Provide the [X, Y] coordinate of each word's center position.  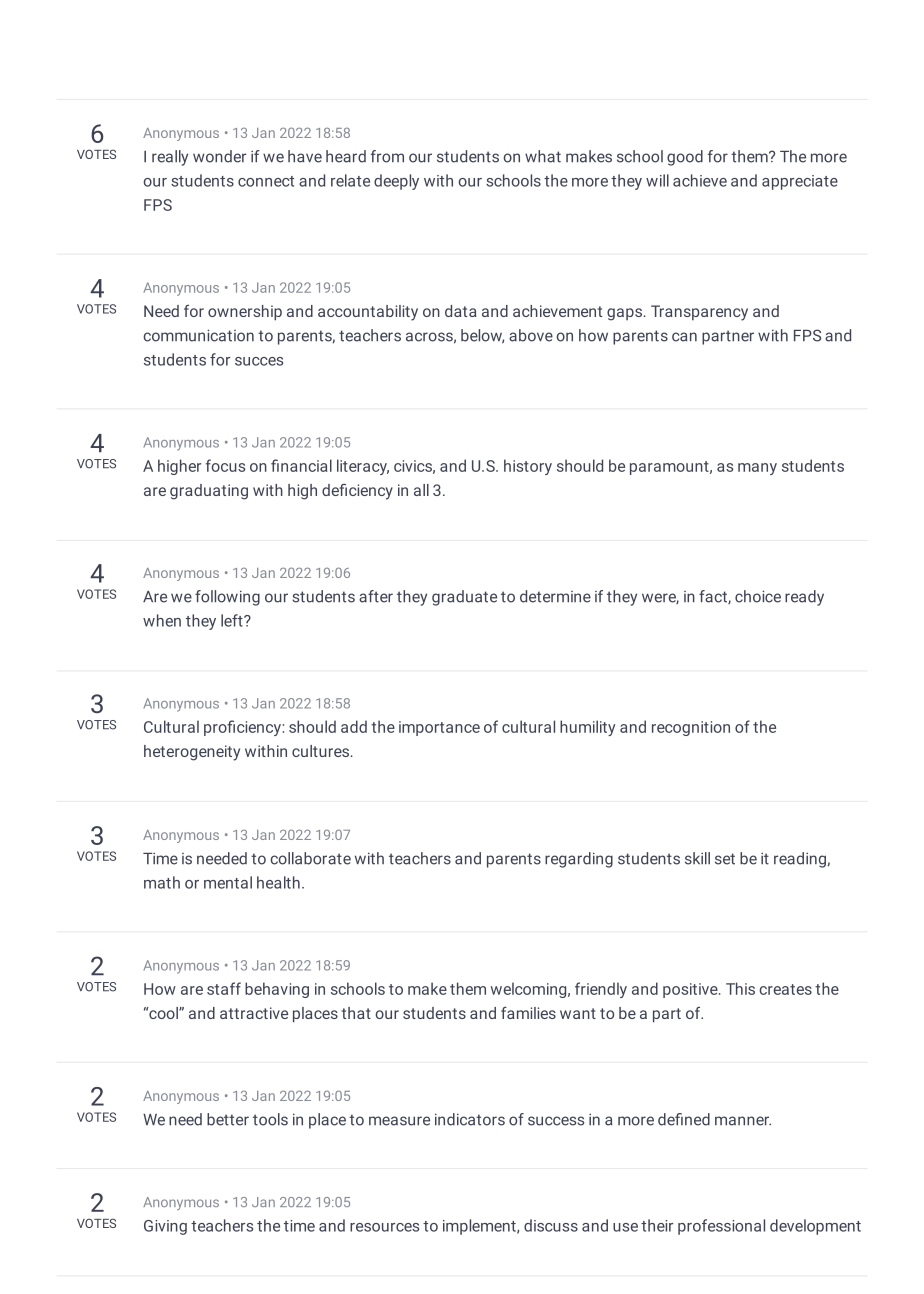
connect [266, 181]
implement [480, 1227]
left [233, 620]
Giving [165, 1227]
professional [721, 1227]
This [740, 988]
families [528, 1013]
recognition [691, 728]
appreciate [800, 182]
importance [439, 728]
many [757, 469]
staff [224, 988]
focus [225, 465]
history [528, 467]
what [543, 156]
